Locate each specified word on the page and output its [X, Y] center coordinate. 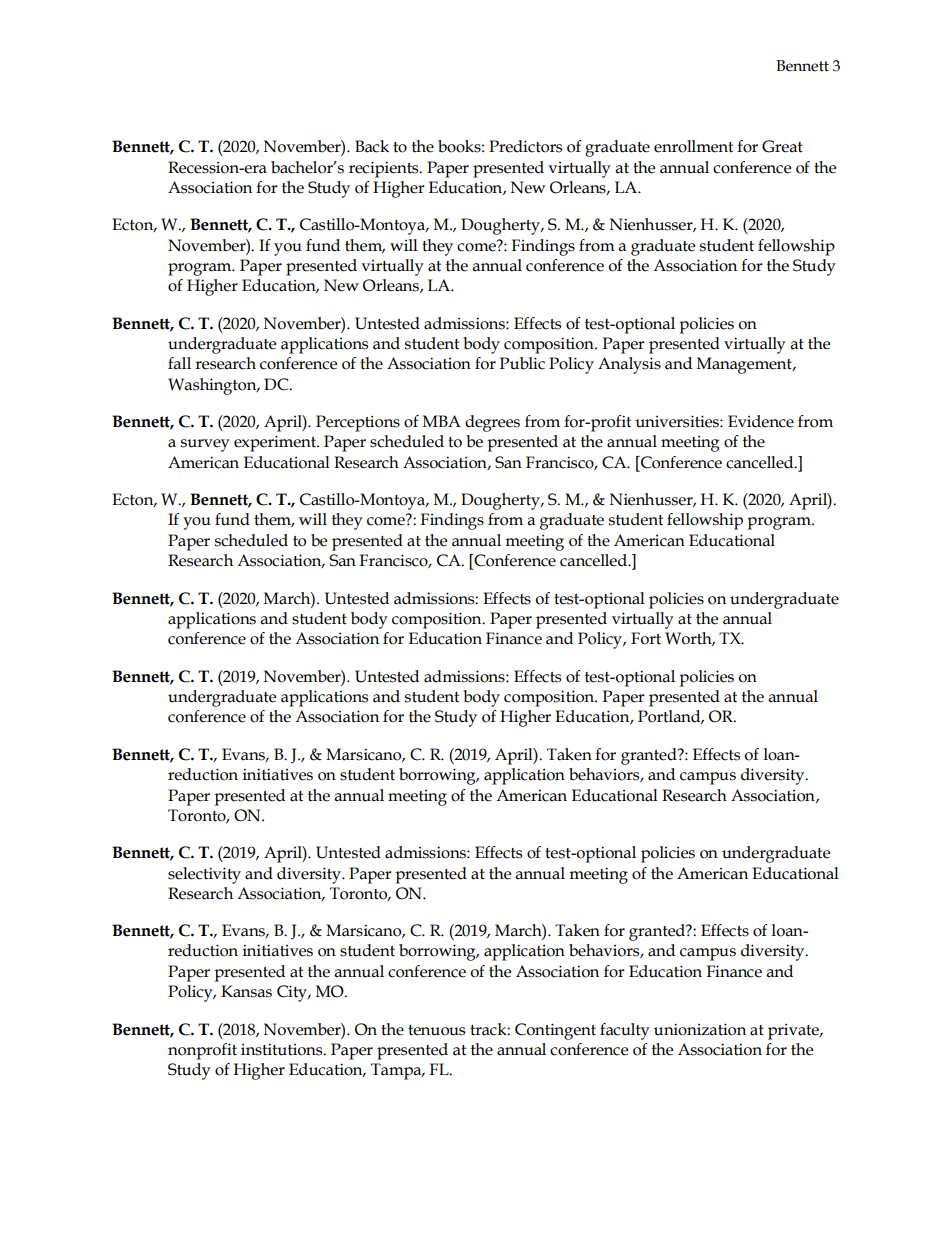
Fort [646, 638]
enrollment [693, 146]
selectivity [204, 875]
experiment [276, 443]
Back [372, 146]
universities [678, 421]
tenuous [436, 1030]
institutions [283, 1049]
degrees [492, 423]
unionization [700, 1029]
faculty [625, 1031]
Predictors [525, 146]
